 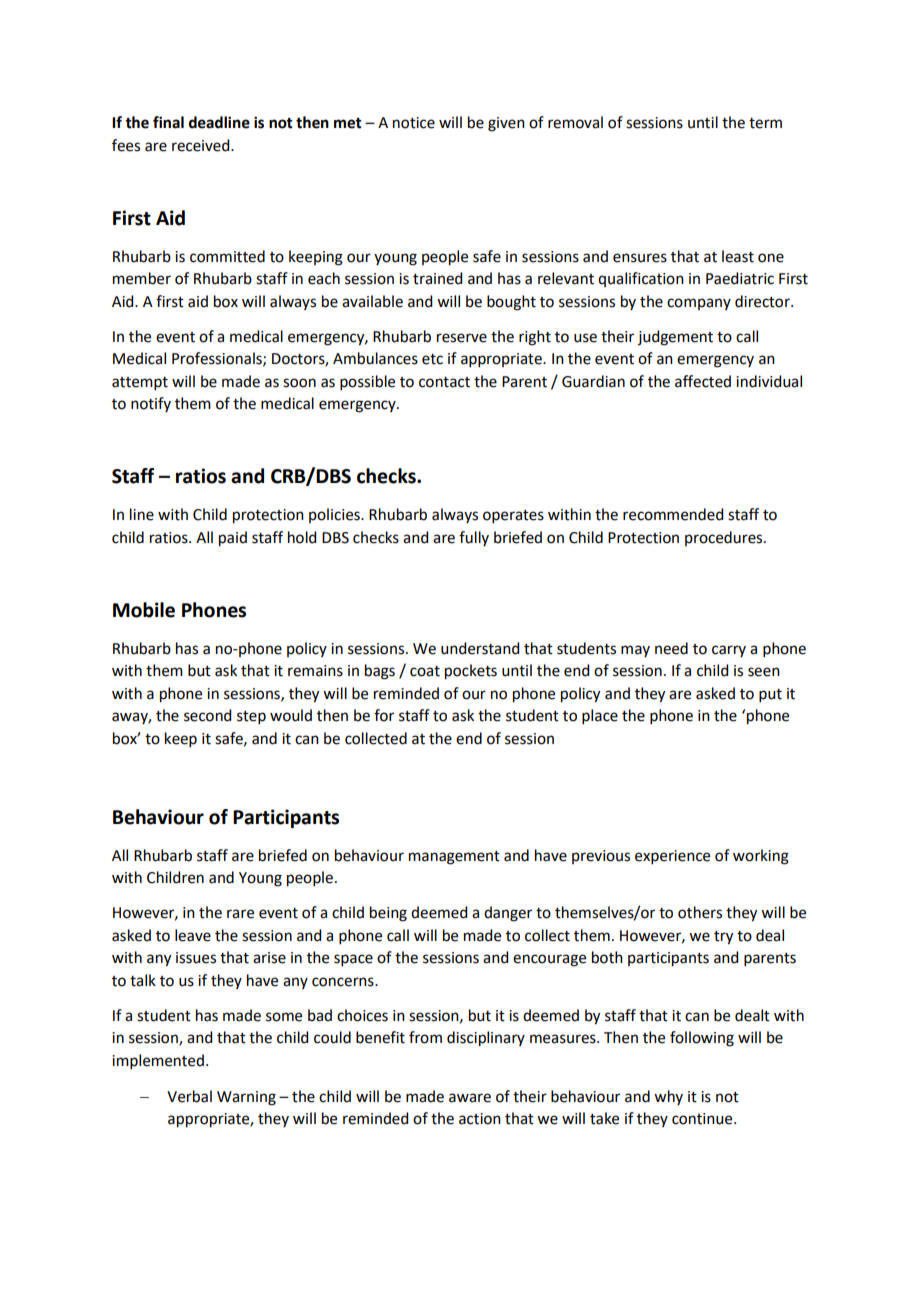 What do you see at coordinates (672, 857) in the document?
I see `experience` at bounding box center [672, 857].
